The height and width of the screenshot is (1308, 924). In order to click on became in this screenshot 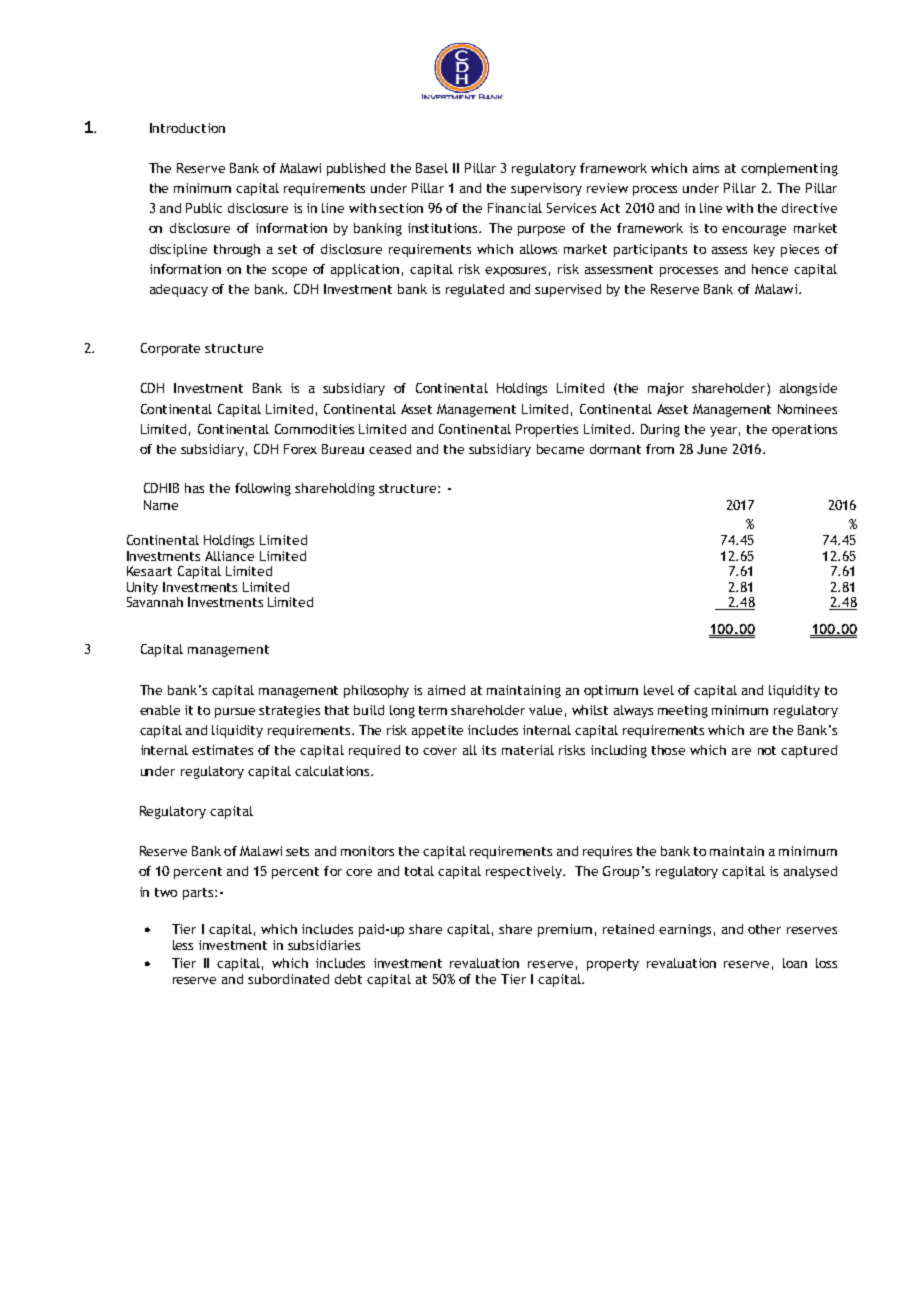, I will do `click(560, 449)`.
